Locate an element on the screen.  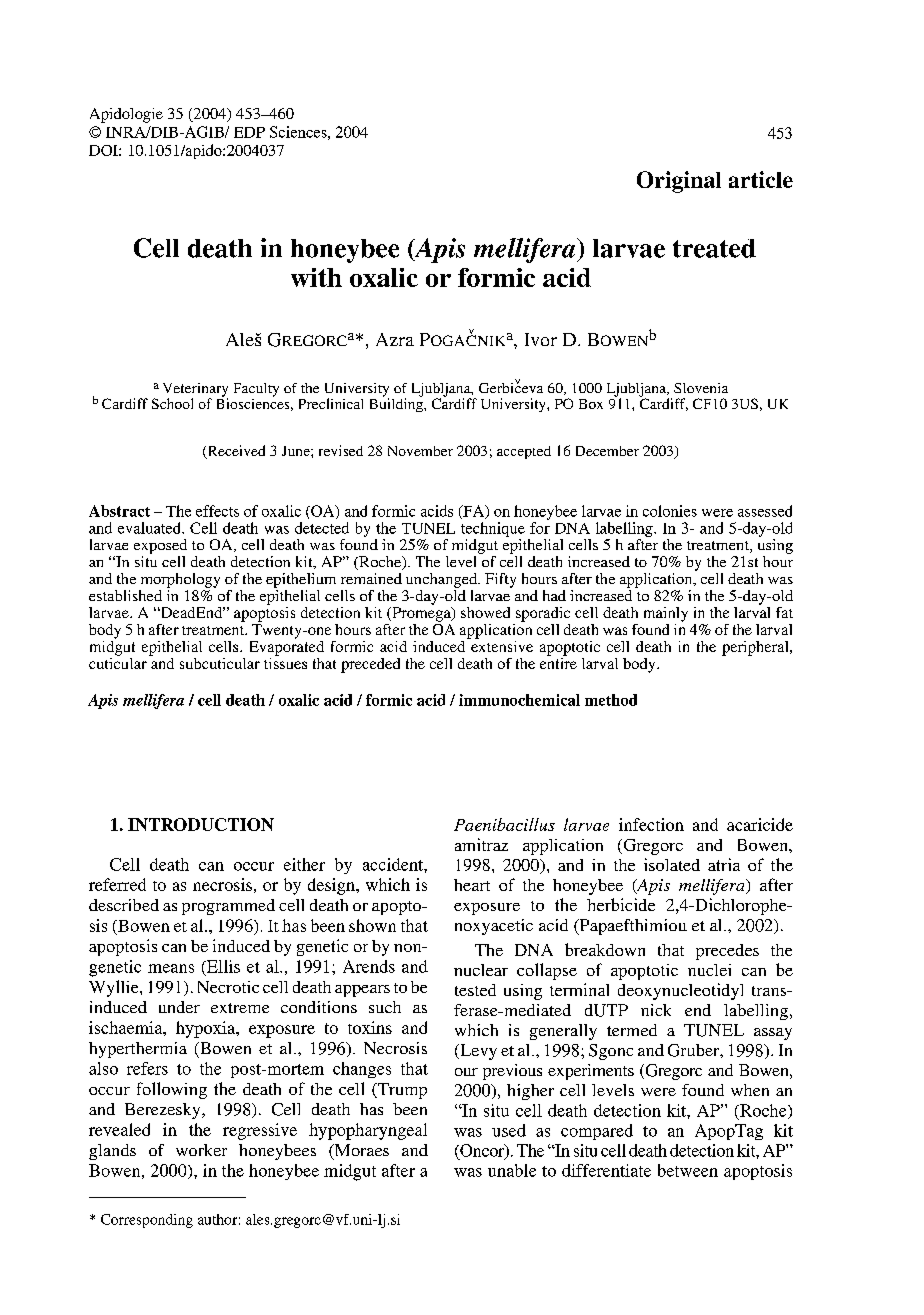
with is located at coordinates (316, 277).
